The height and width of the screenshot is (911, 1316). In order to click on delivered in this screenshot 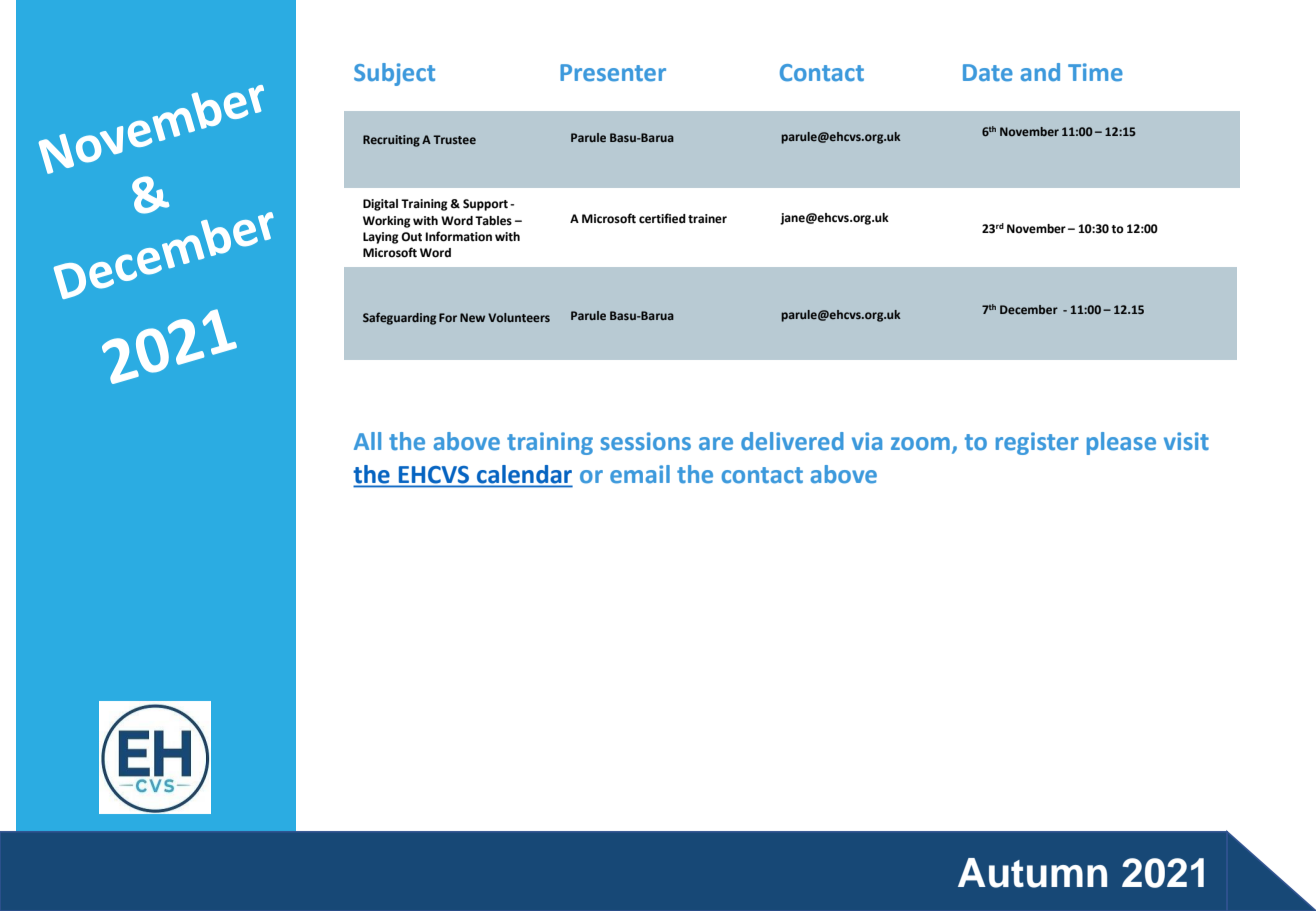, I will do `click(792, 441)`.
